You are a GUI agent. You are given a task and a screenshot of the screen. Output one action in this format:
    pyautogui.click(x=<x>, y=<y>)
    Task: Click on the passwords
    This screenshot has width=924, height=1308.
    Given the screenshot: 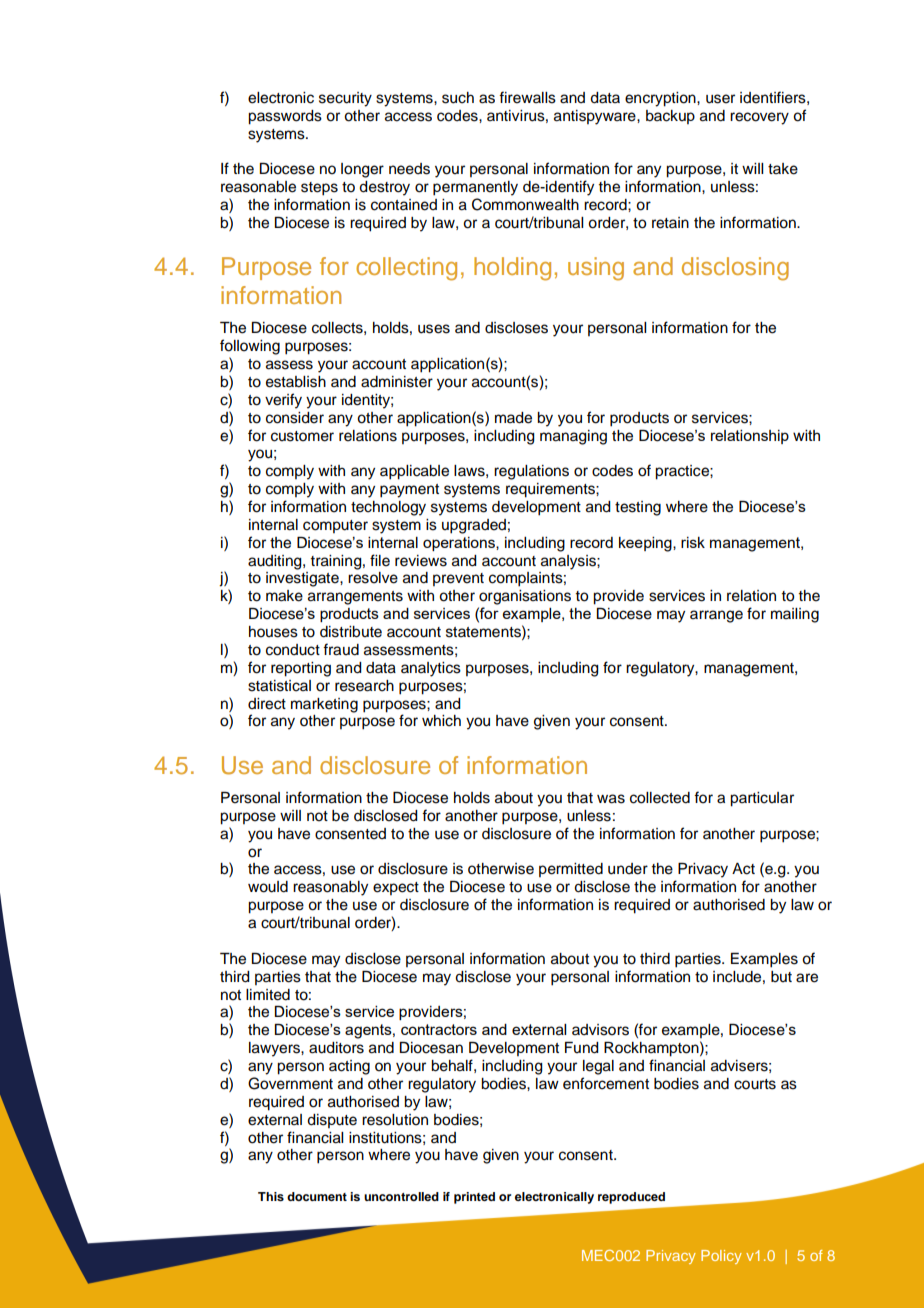 What is the action you would take?
    pyautogui.click(x=285, y=117)
